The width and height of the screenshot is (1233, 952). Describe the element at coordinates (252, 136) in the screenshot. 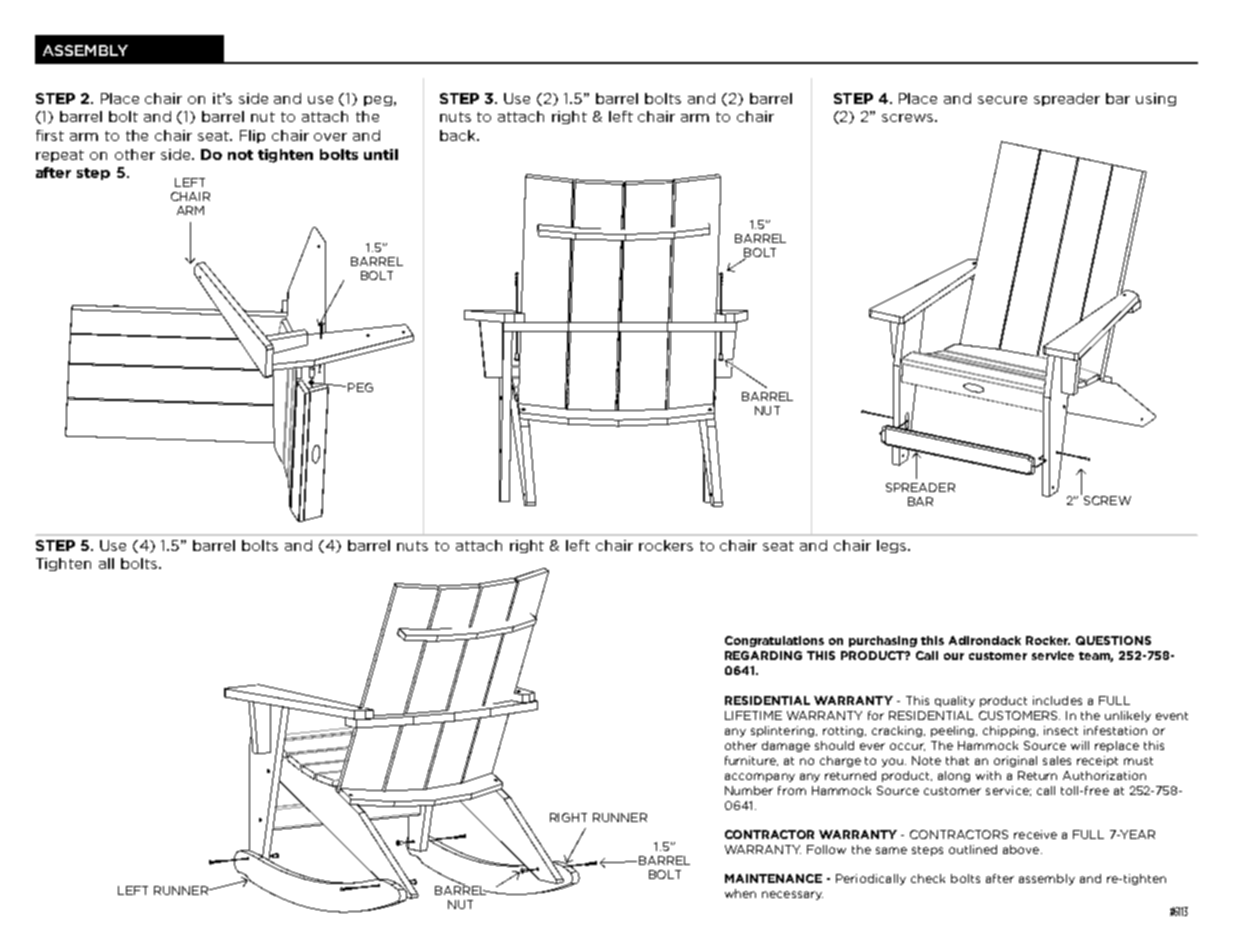

I see `Flip` at that location.
